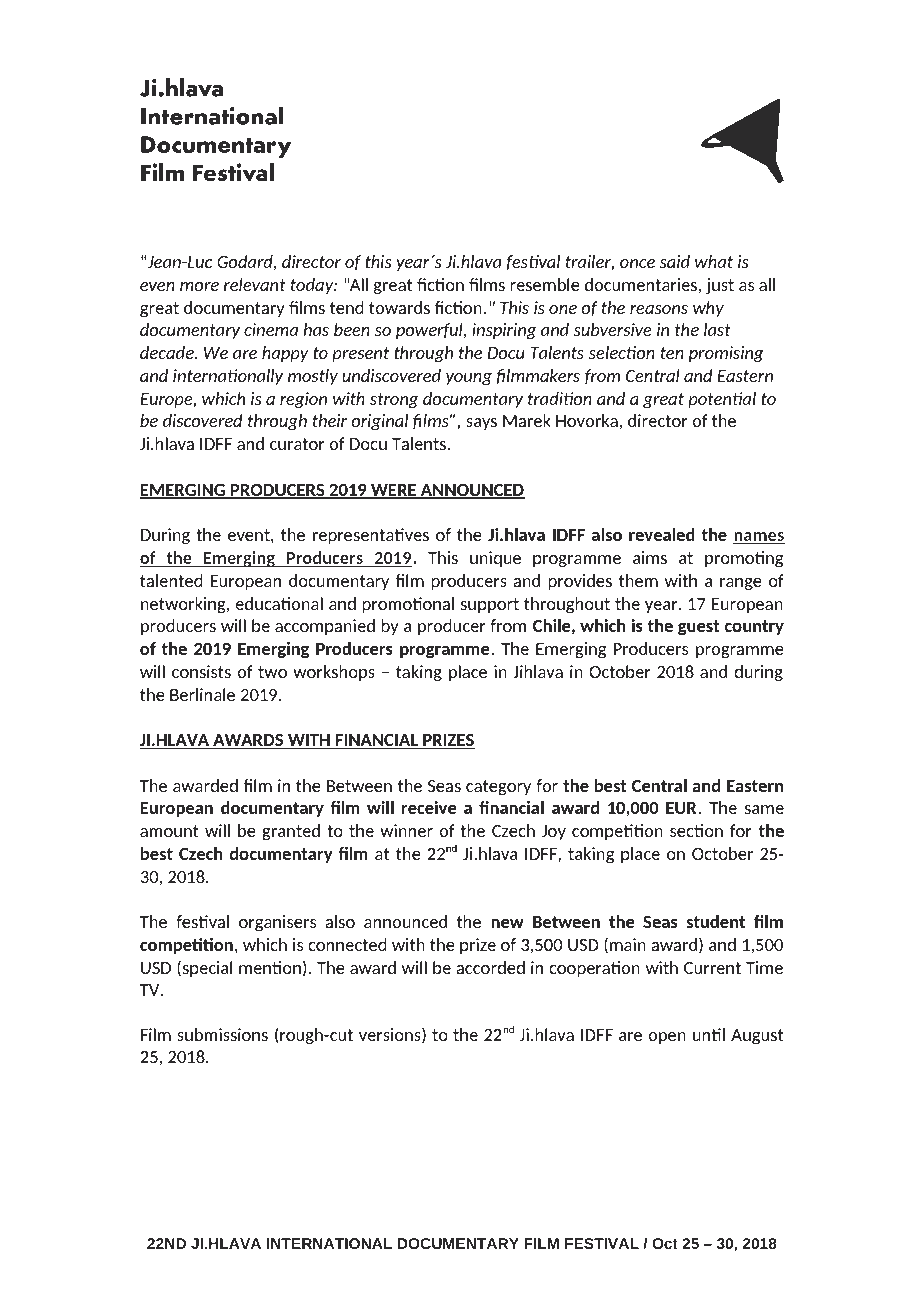 The height and width of the screenshot is (1308, 924). What do you see at coordinates (491, 967) in the screenshot?
I see `accorded` at bounding box center [491, 967].
